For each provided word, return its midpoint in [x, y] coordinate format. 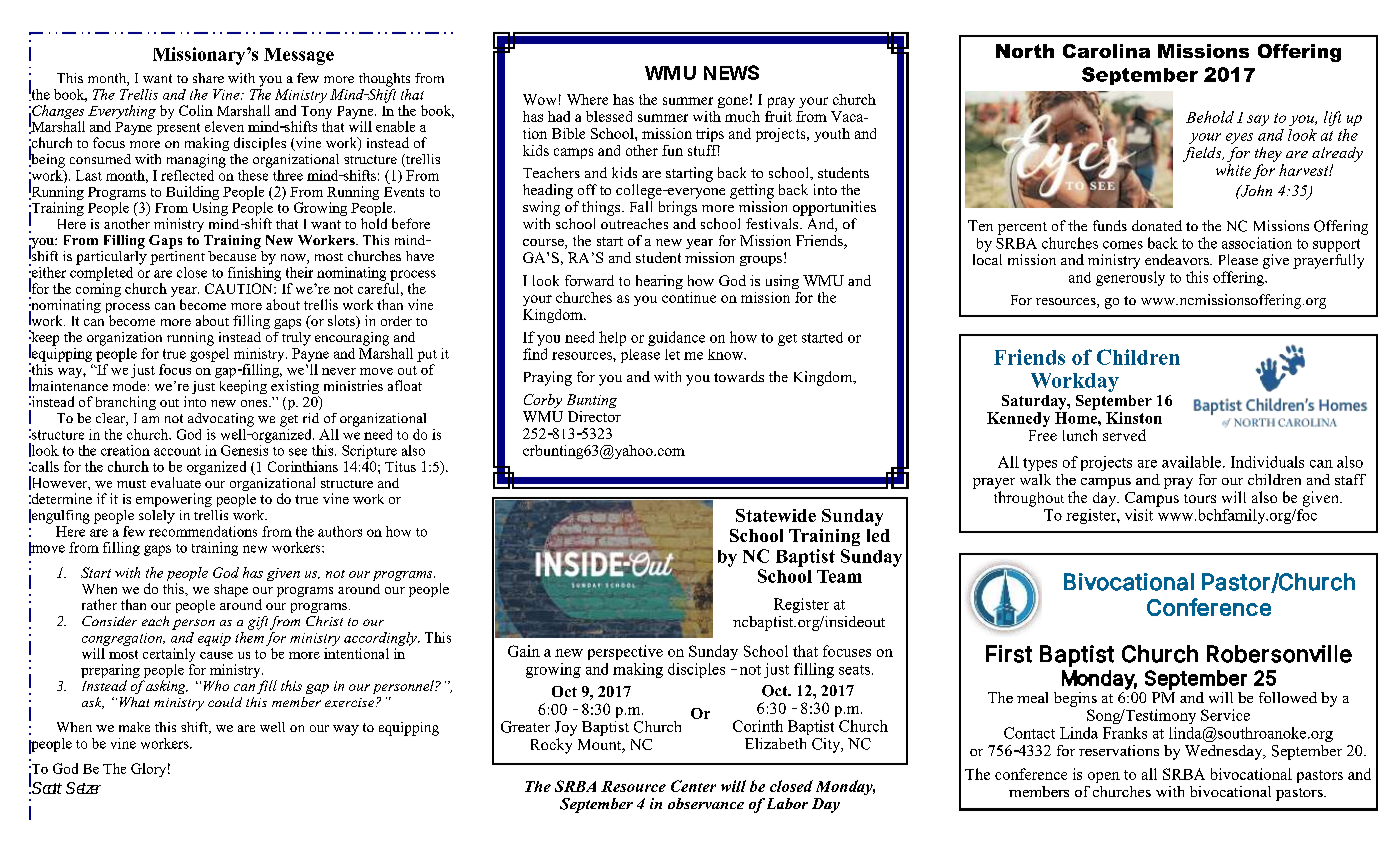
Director [594, 416]
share [208, 78]
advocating [221, 420]
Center [693, 786]
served [1124, 435]
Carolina [1106, 51]
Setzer [83, 788]
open [1104, 777]
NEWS [731, 72]
